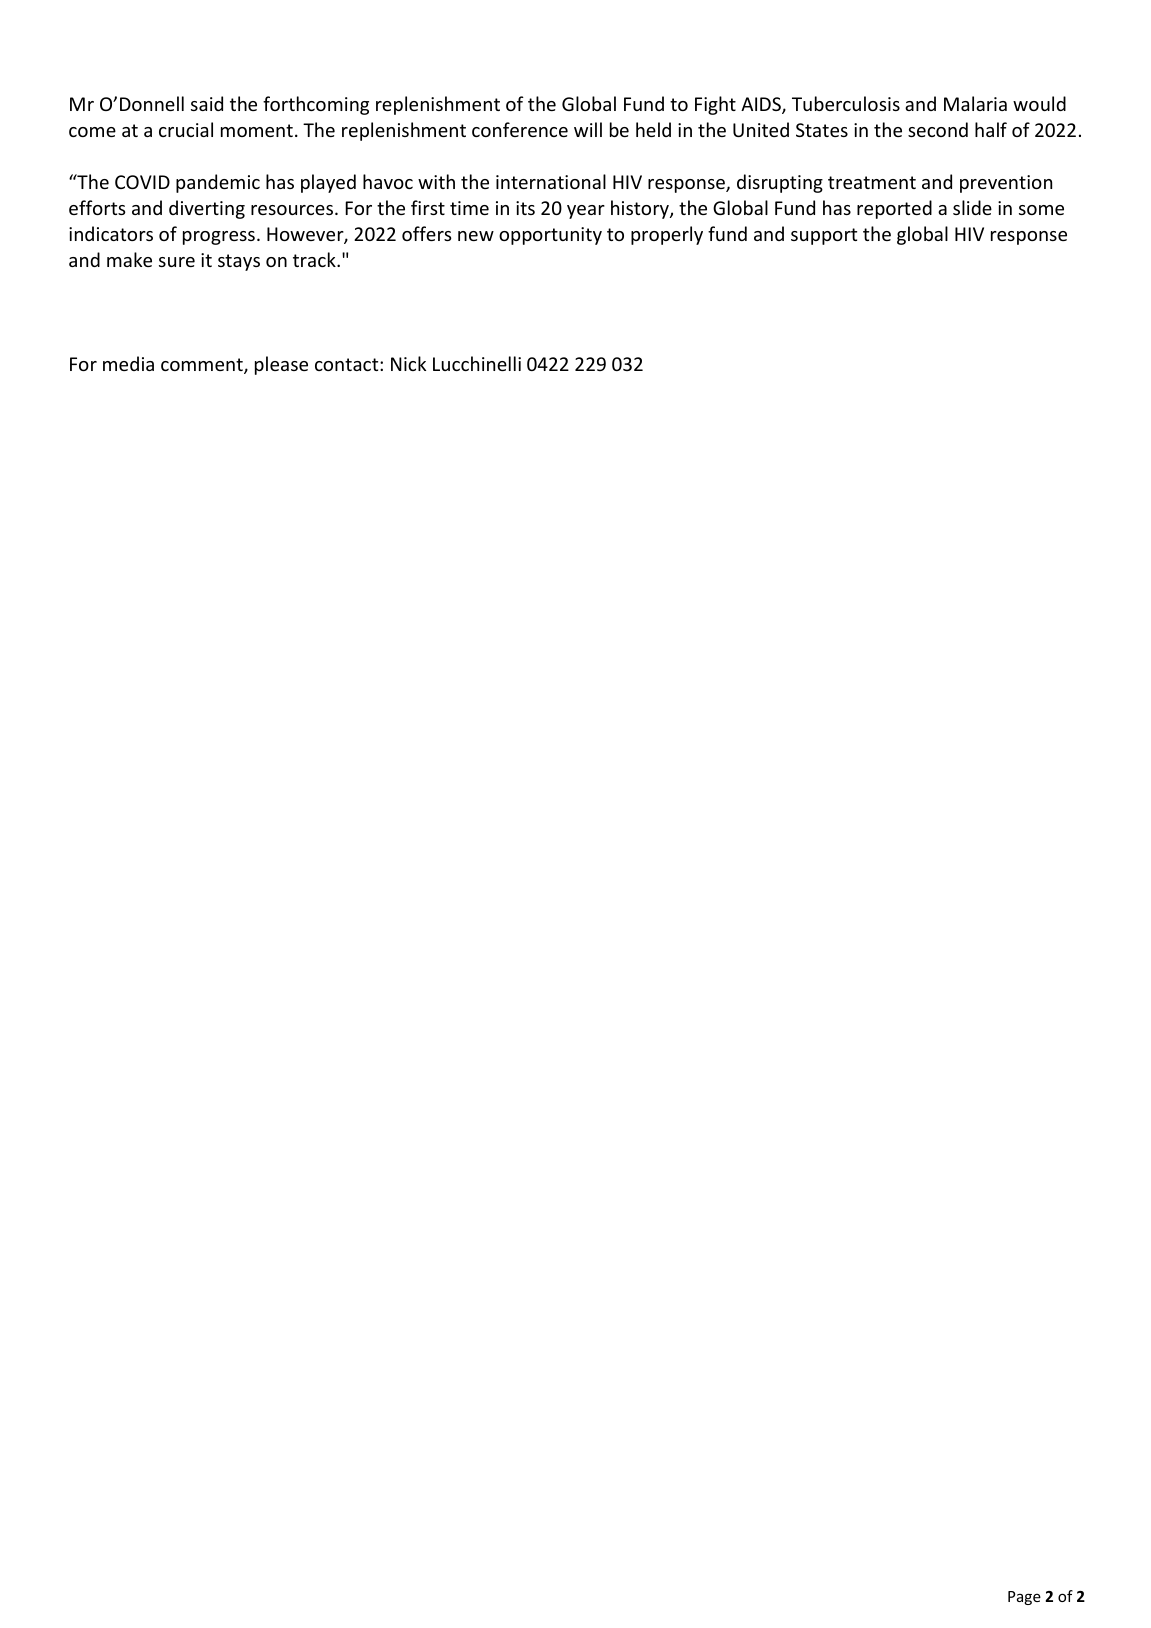  I want to click on Page, so click(1024, 1598).
